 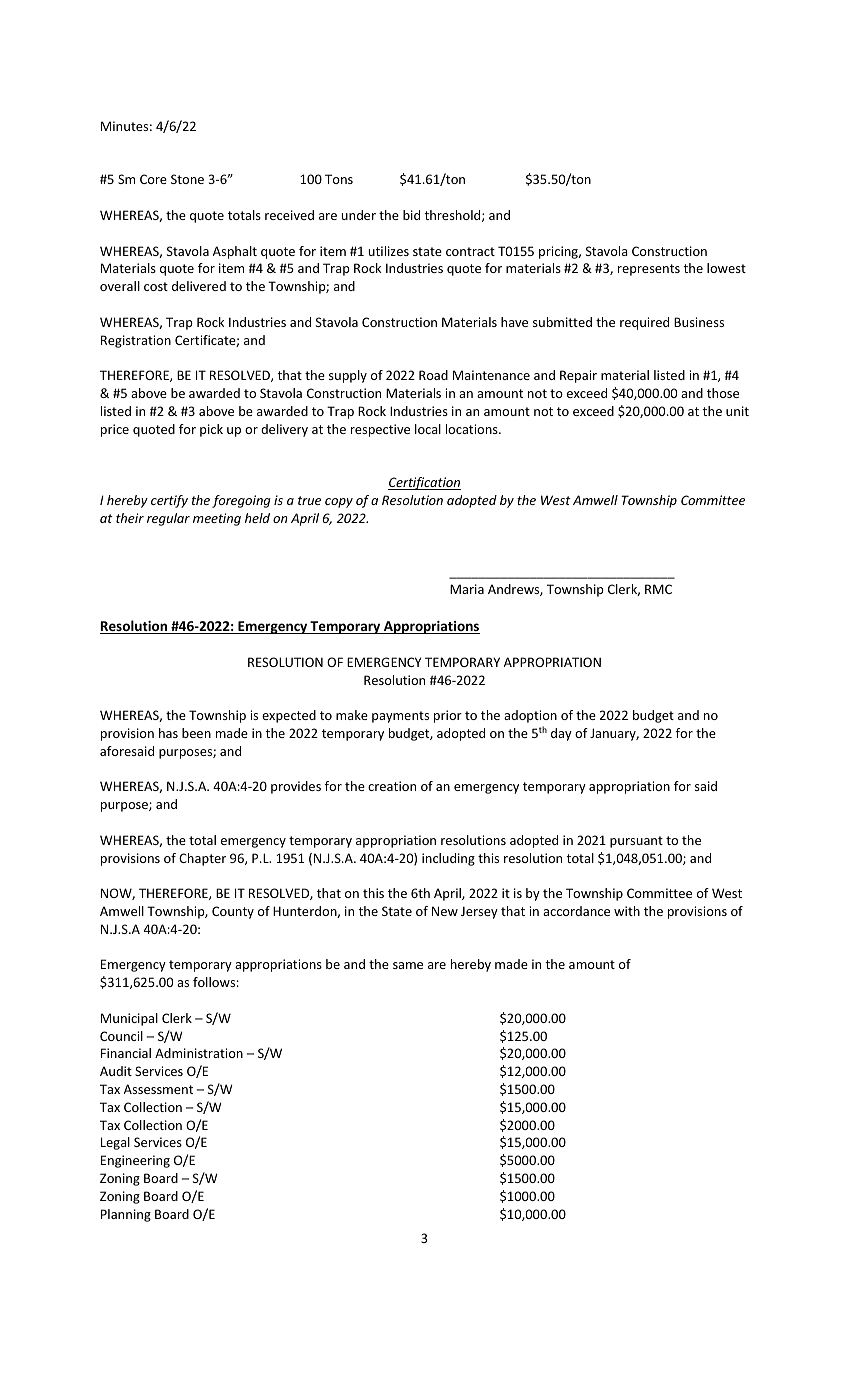 What do you see at coordinates (408, 965) in the screenshot?
I see `same` at bounding box center [408, 965].
